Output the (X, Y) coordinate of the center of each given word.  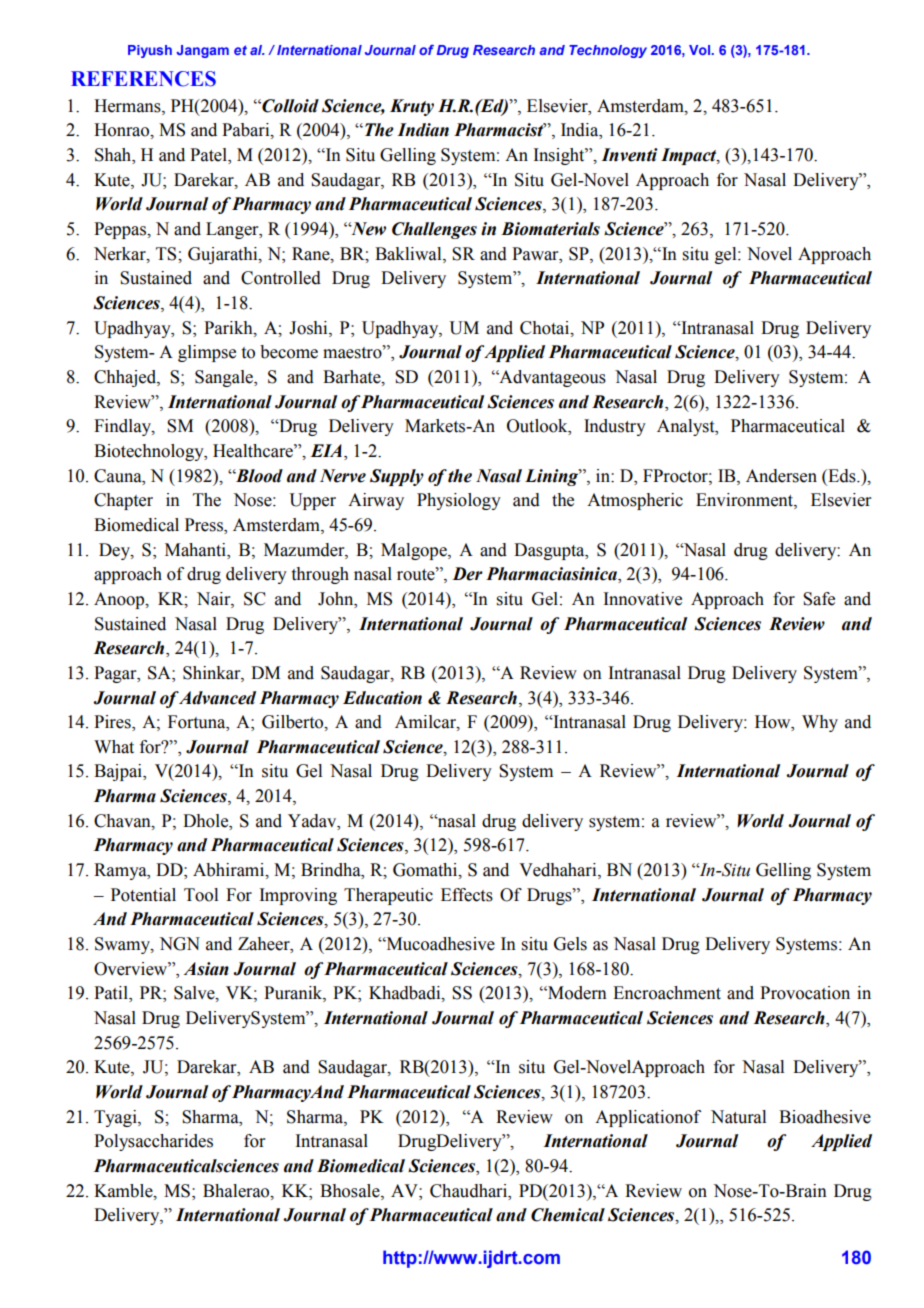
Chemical (568, 1215)
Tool (201, 895)
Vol (699, 50)
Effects (467, 895)
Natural (738, 1117)
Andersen (781, 476)
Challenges (434, 230)
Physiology (459, 501)
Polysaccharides (153, 1142)
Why (820, 723)
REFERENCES (143, 79)
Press (205, 526)
